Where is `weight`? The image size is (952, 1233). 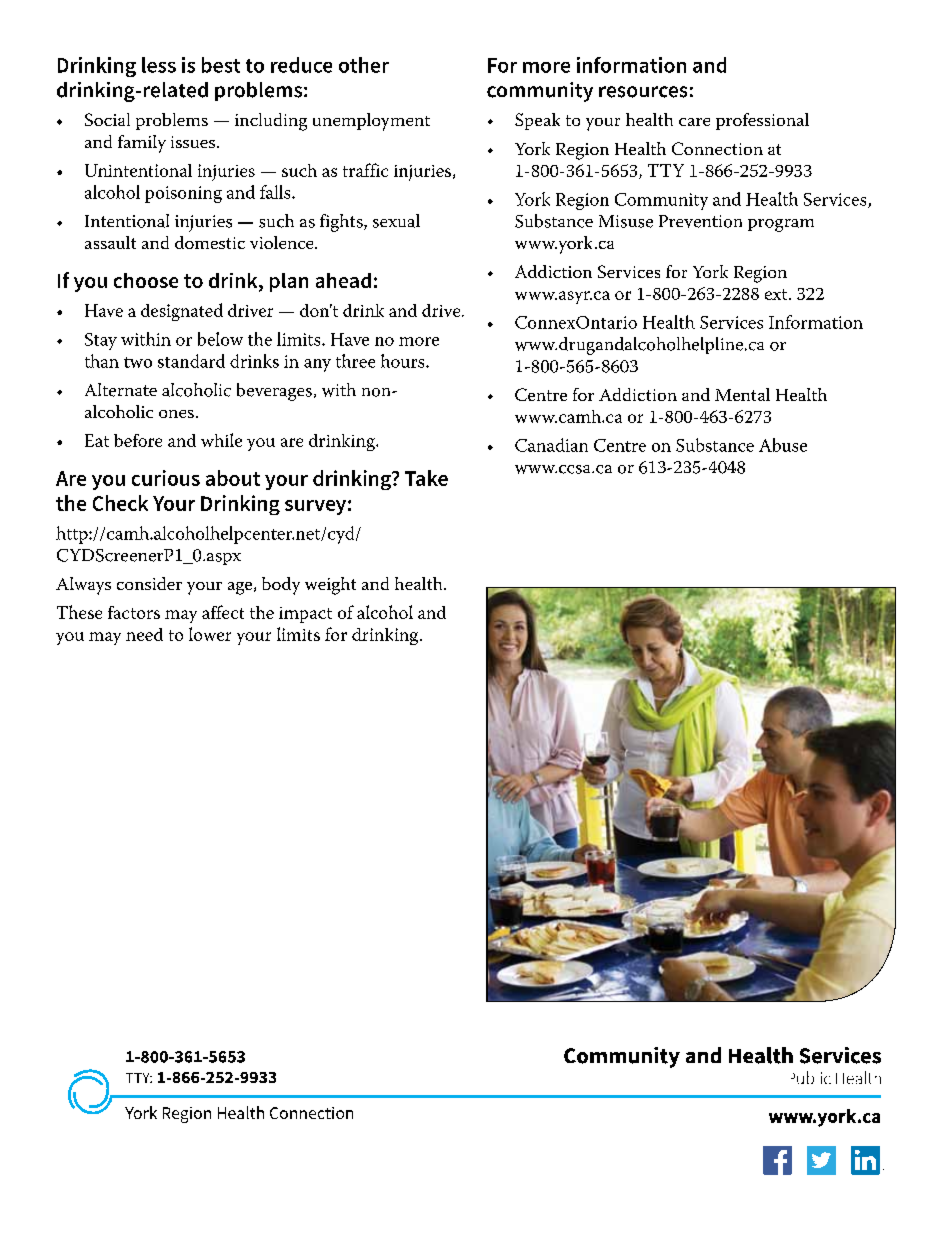 weight is located at coordinates (330, 586).
